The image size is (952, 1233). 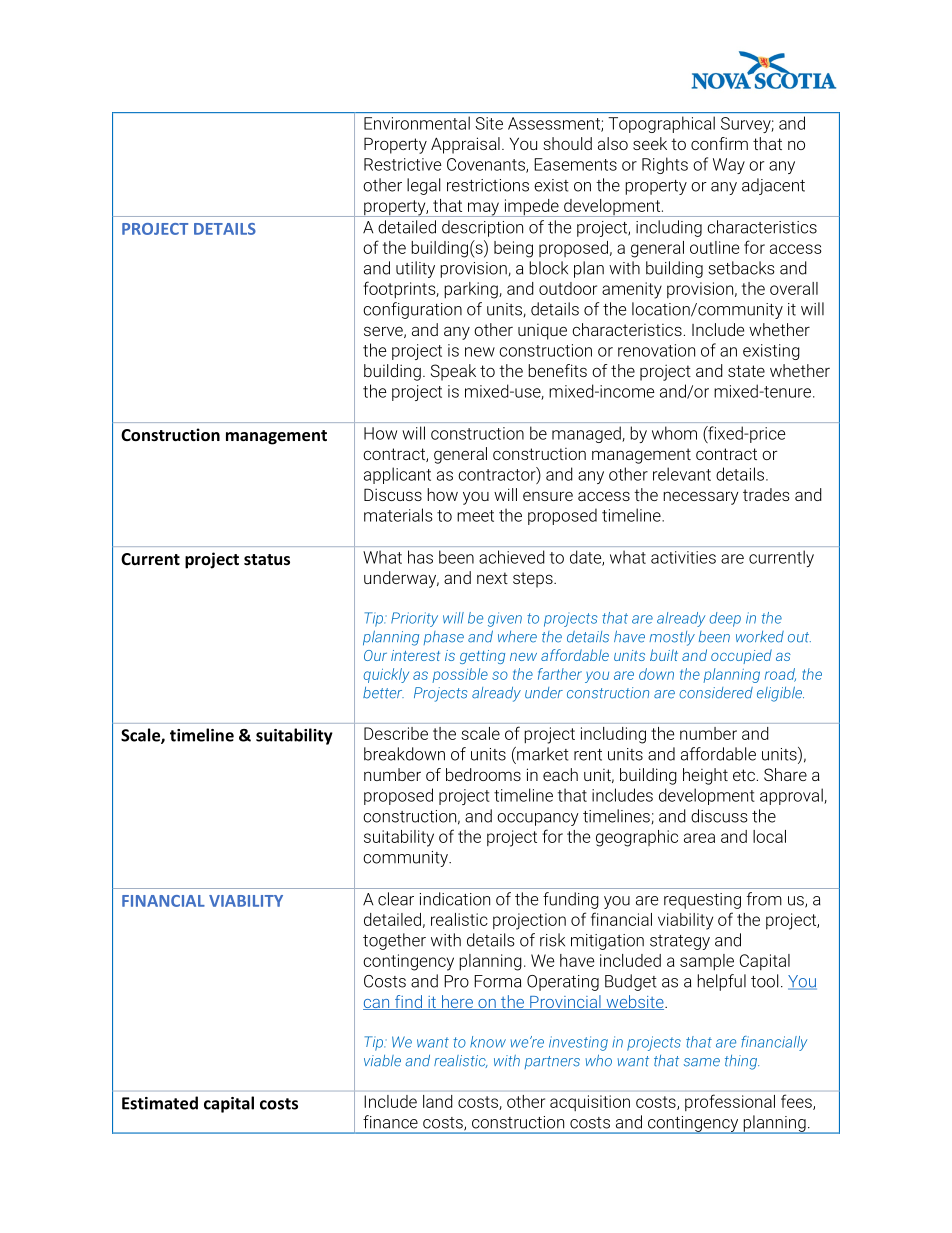 I want to click on status, so click(x=267, y=559).
